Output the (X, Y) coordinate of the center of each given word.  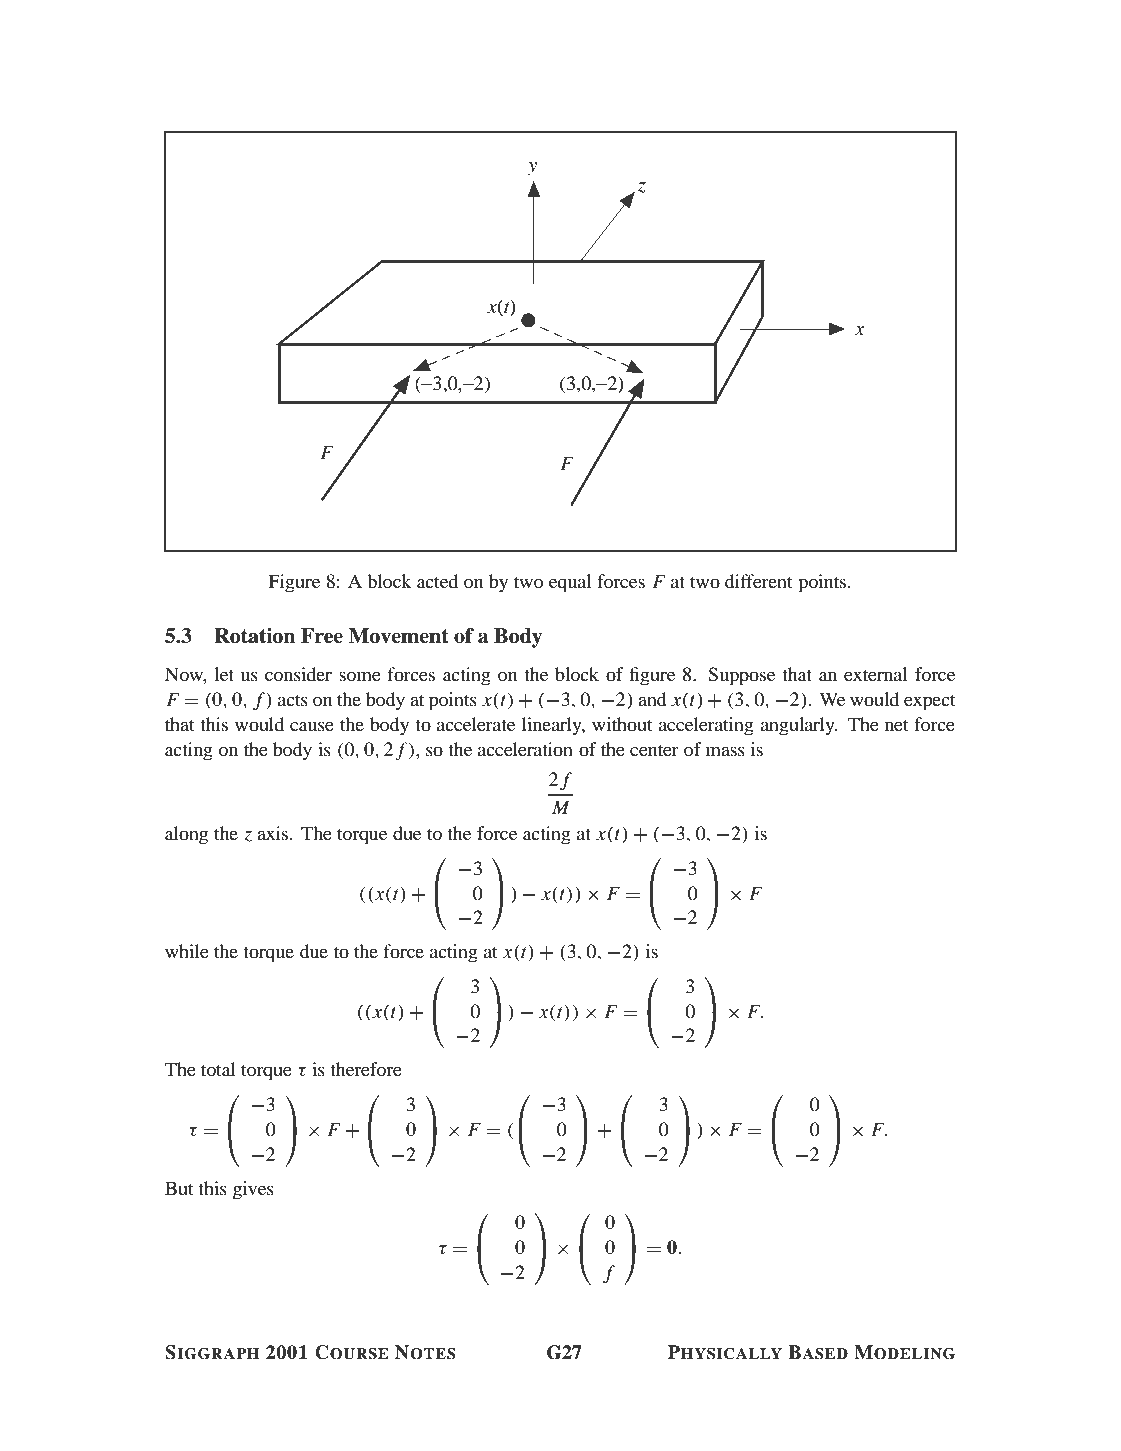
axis (274, 833)
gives (253, 1190)
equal (570, 583)
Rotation (255, 636)
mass (725, 751)
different (758, 581)
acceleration (525, 749)
